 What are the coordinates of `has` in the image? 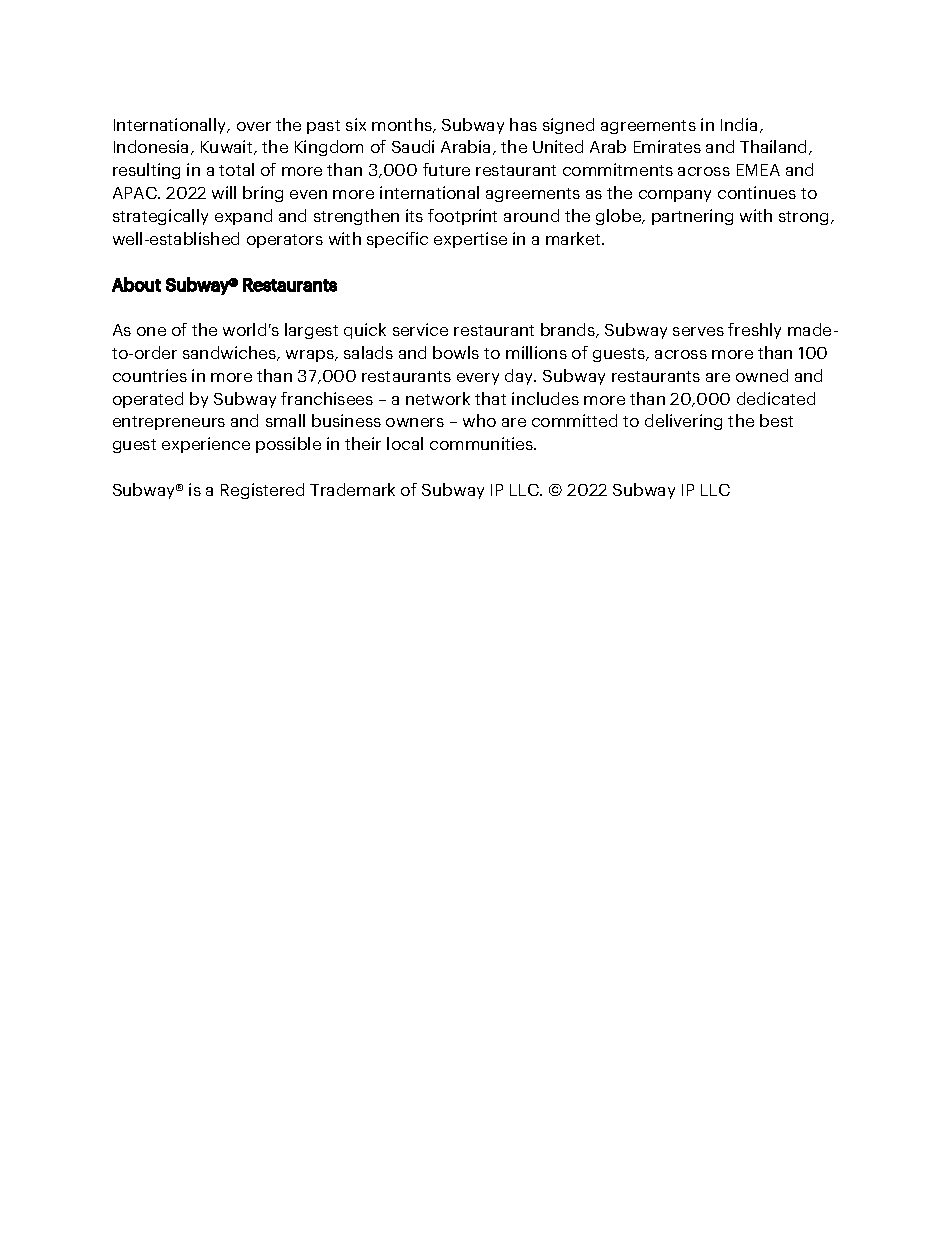 It's located at (523, 124).
